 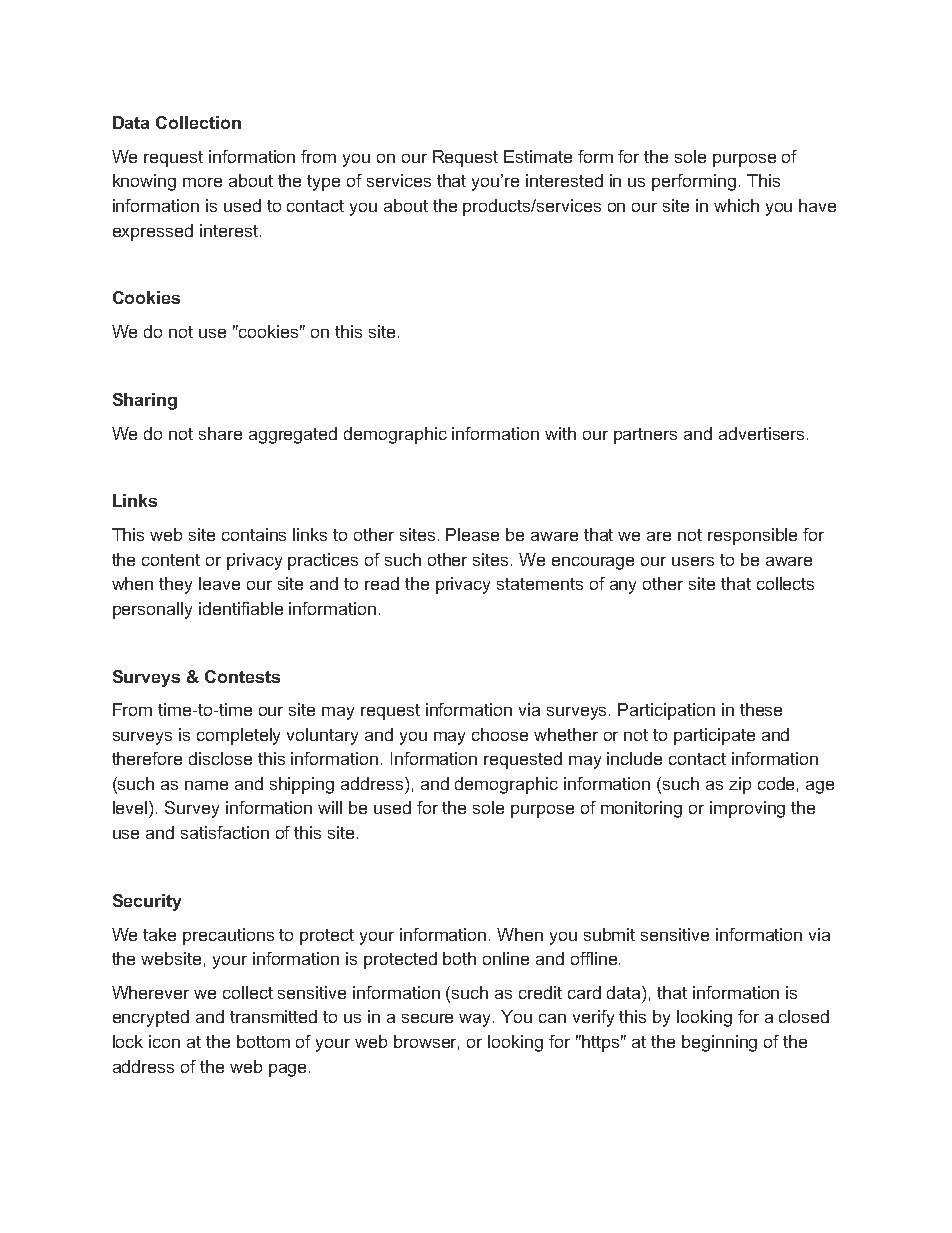 I want to click on improving, so click(x=747, y=809).
